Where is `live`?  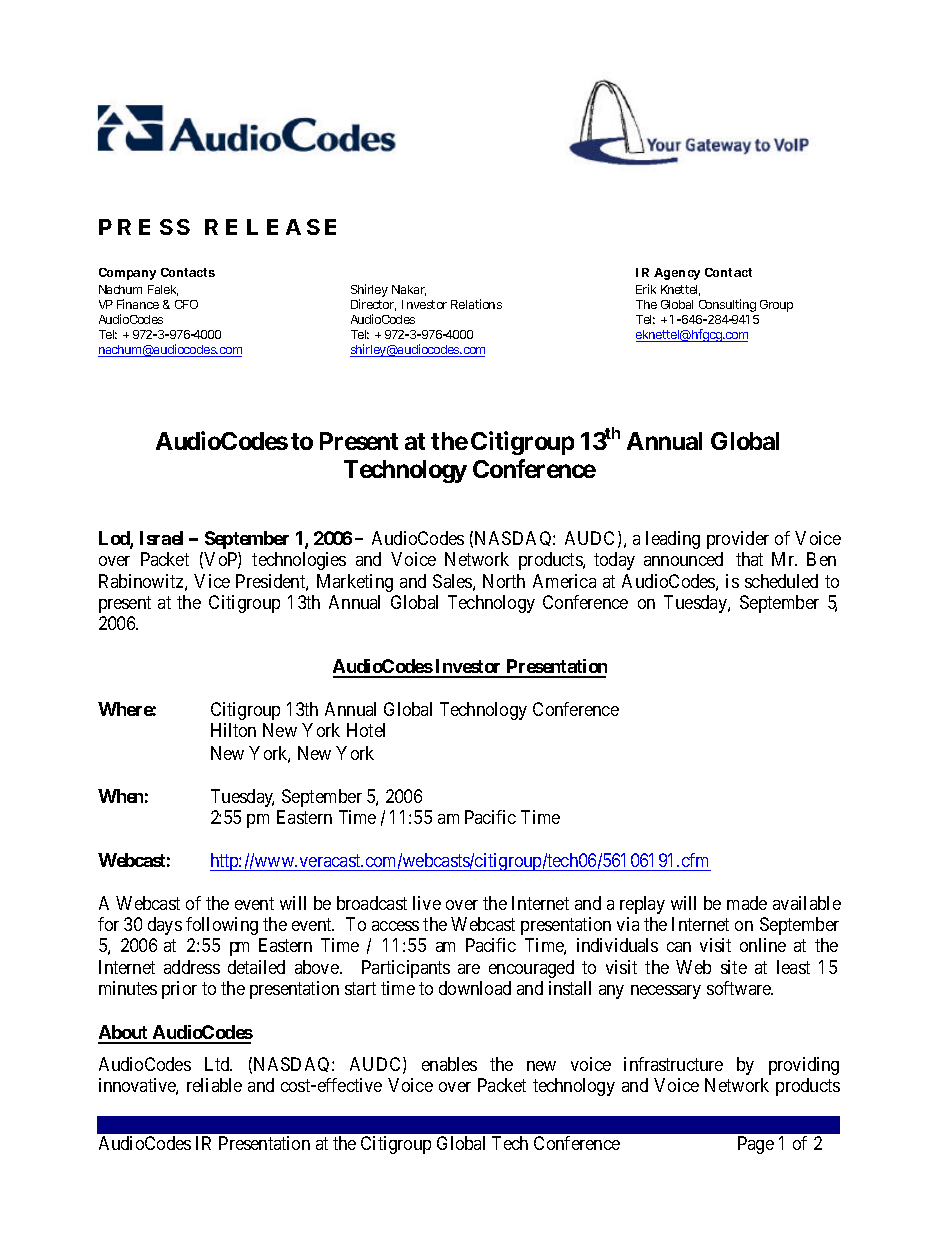 live is located at coordinates (427, 903).
